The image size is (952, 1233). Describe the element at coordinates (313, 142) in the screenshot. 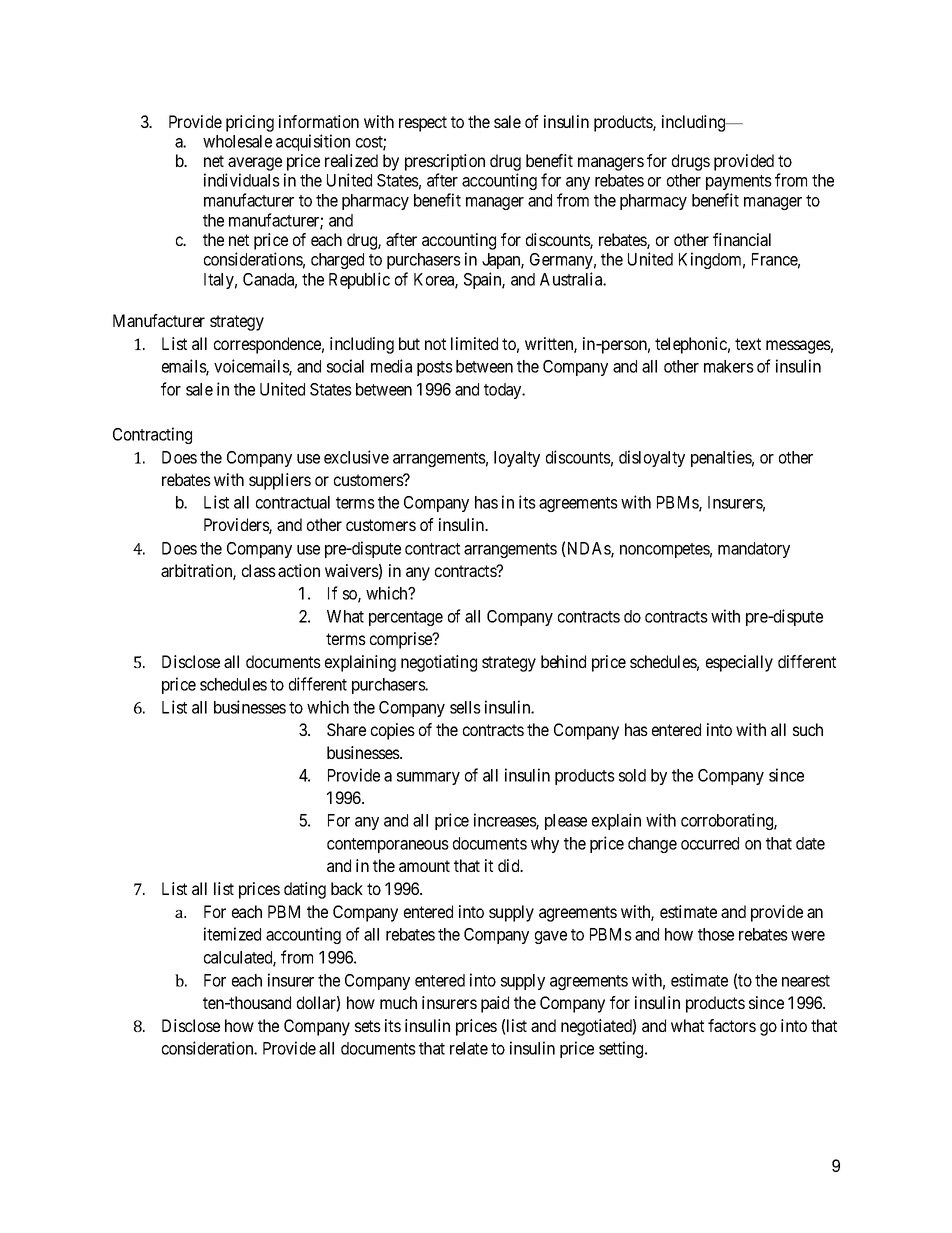

I see `acquisition` at that location.
